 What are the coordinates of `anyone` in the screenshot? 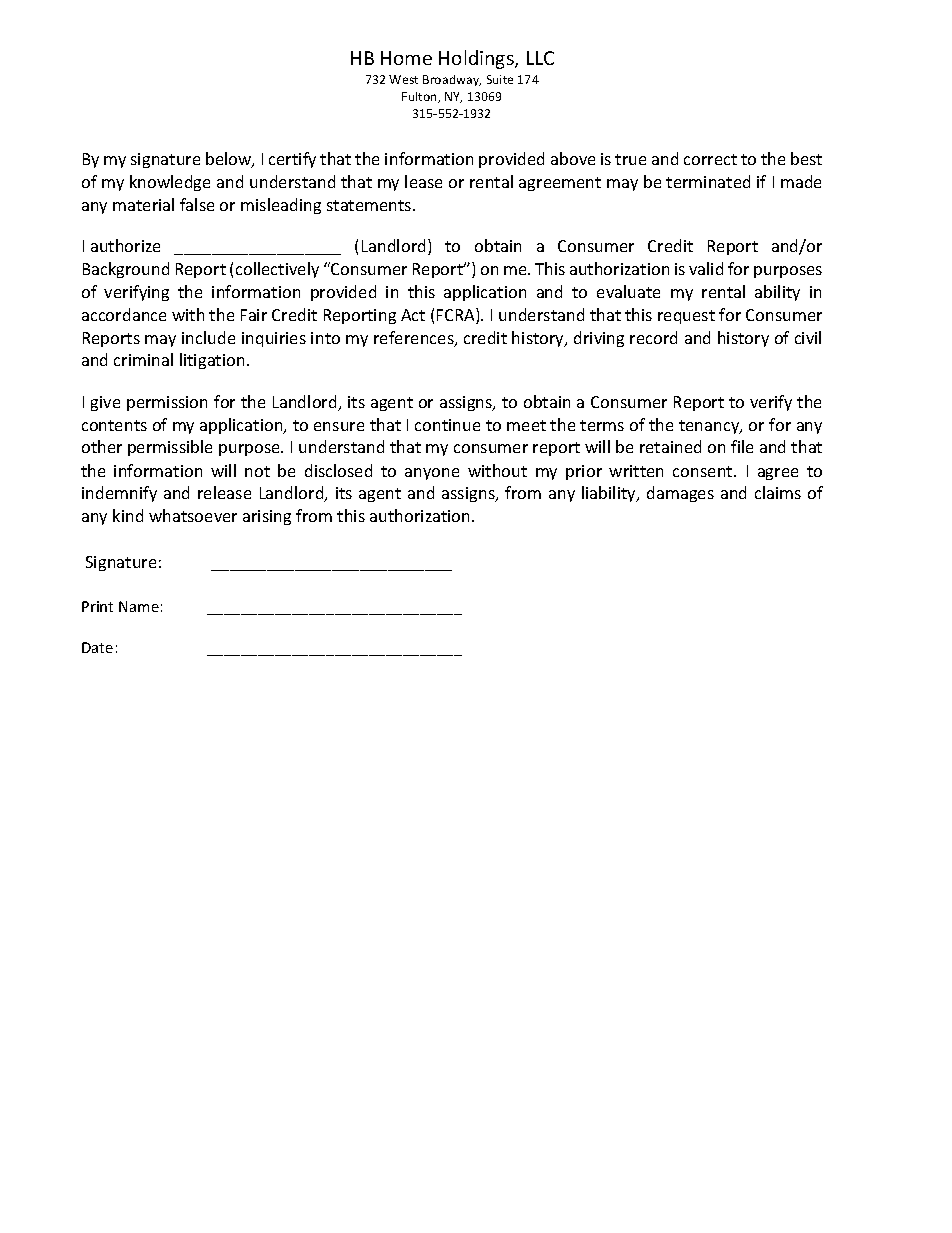 It's located at (432, 474).
